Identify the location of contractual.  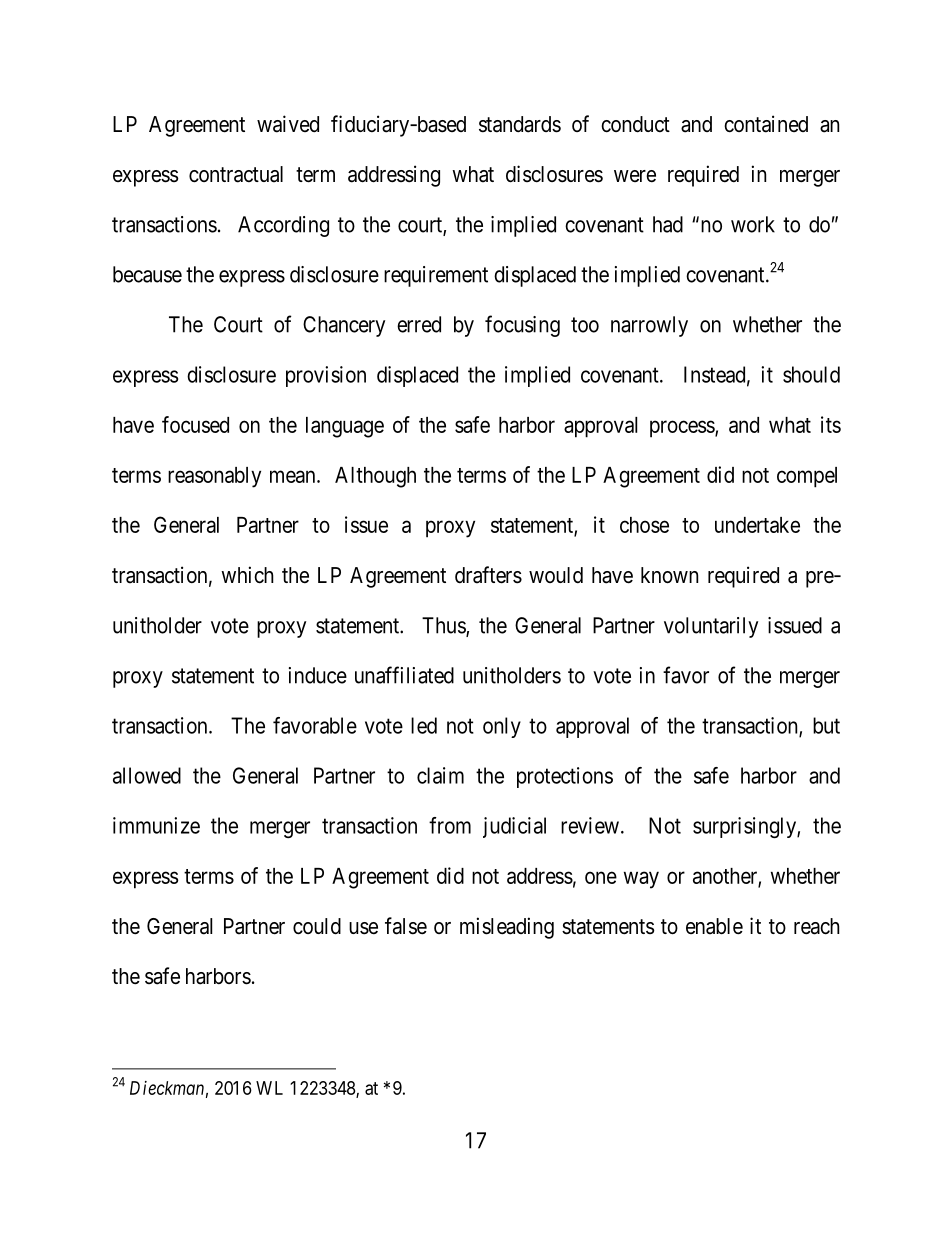
(236, 174).
